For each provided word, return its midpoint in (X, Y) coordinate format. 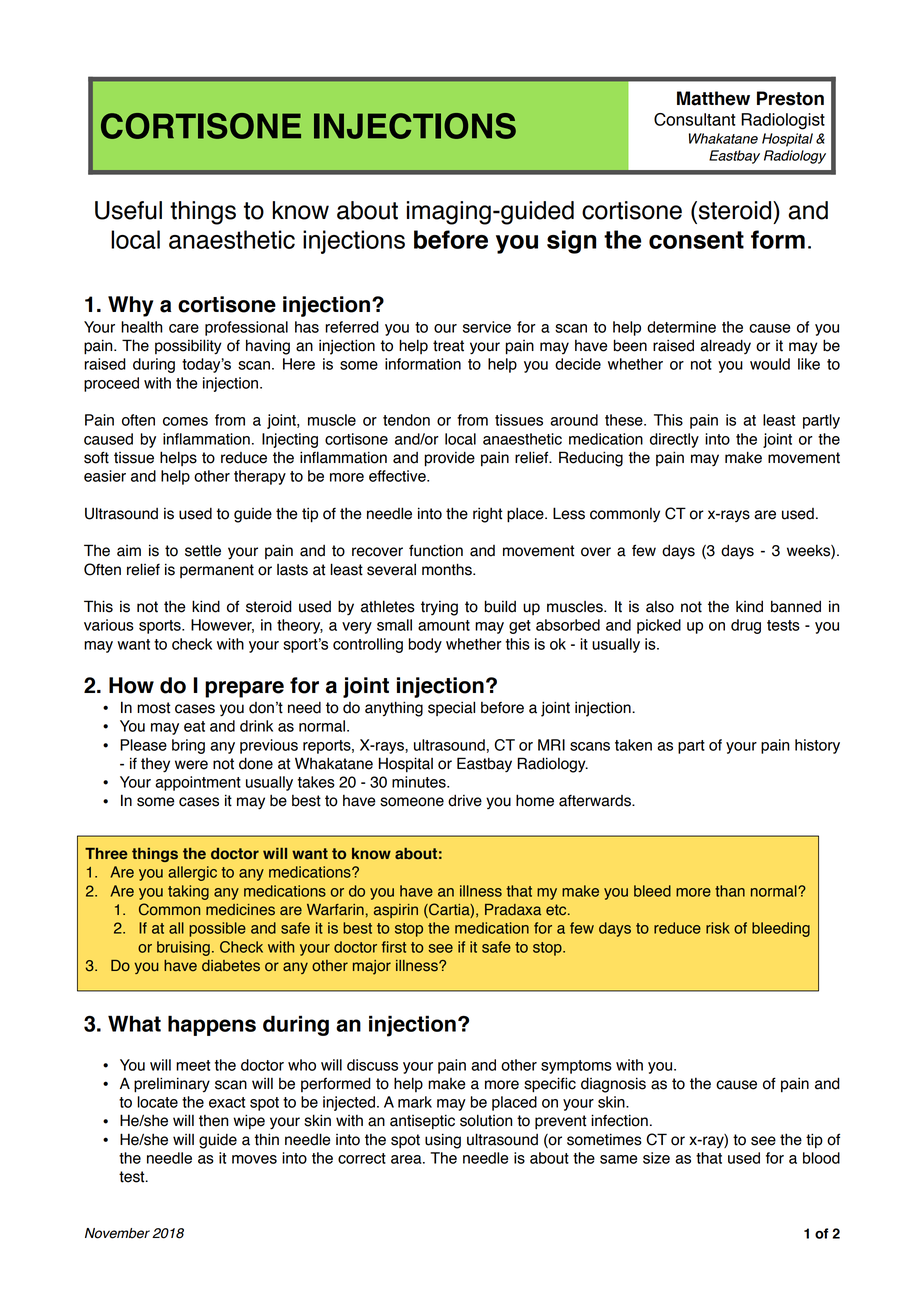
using (443, 1141)
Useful (128, 210)
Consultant (695, 119)
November (117, 1233)
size (656, 1158)
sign (571, 242)
